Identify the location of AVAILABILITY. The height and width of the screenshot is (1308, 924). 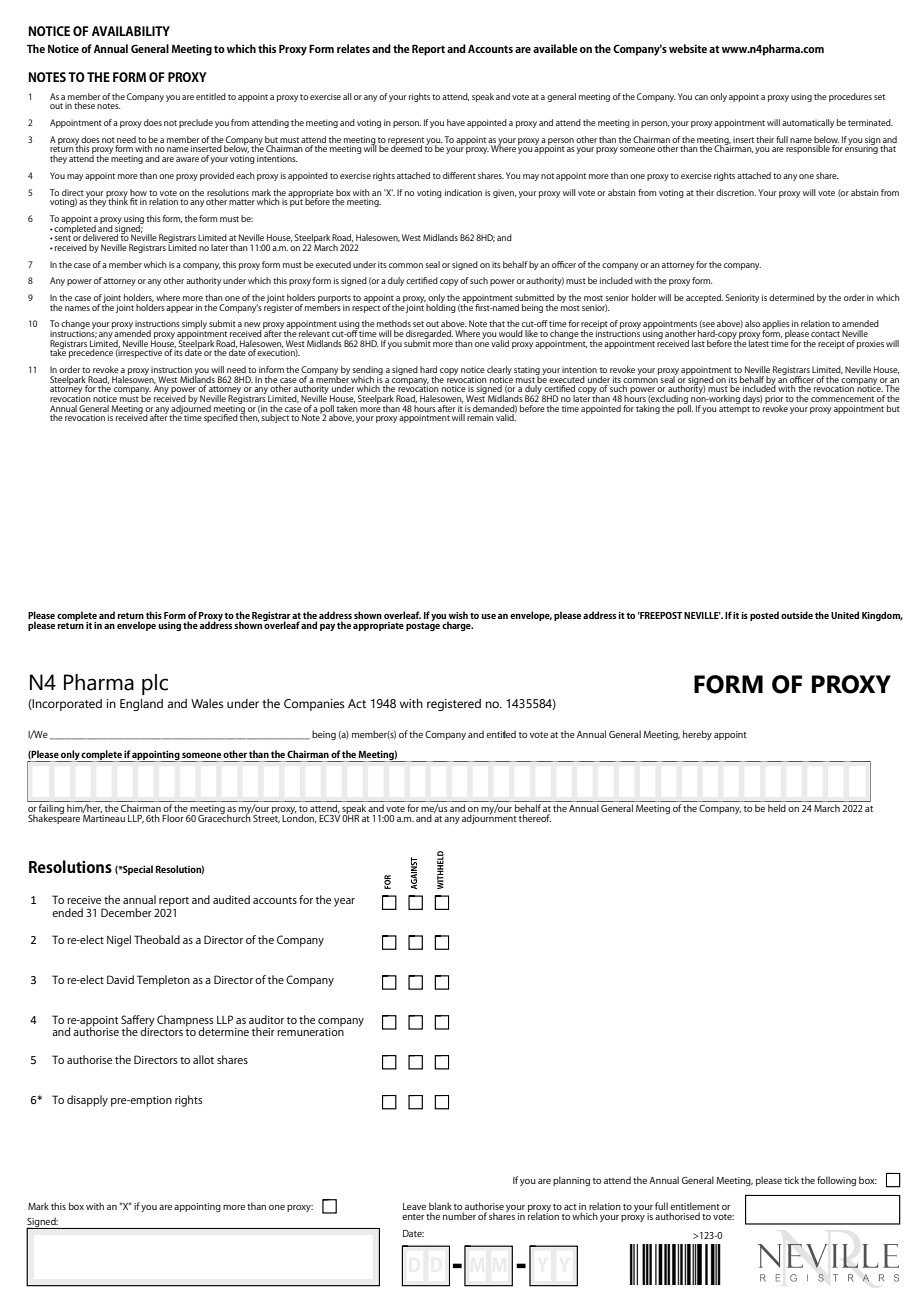
(131, 31).
